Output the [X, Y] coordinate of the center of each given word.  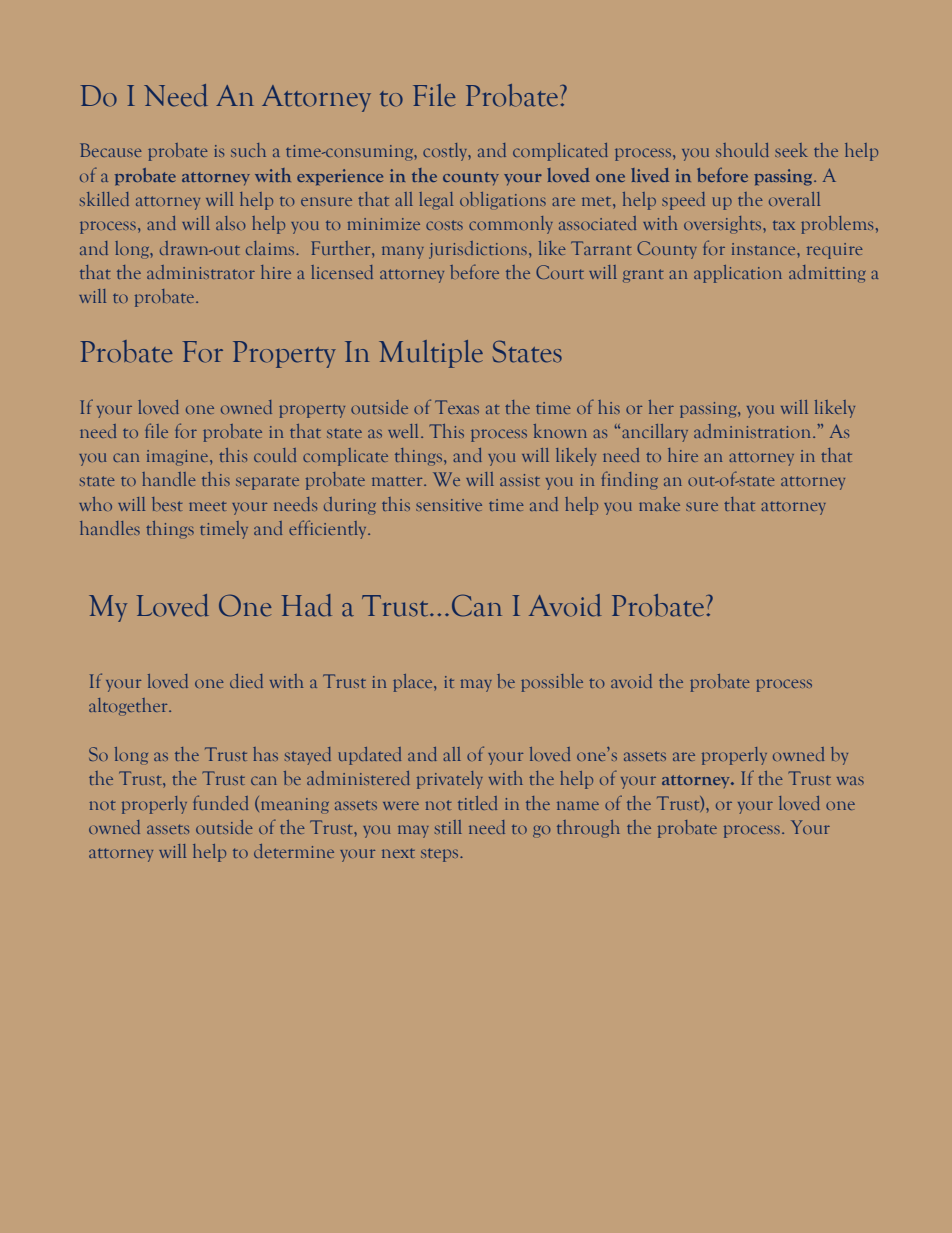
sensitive [449, 505]
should [742, 150]
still [448, 827]
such [248, 150]
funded [220, 802]
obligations [503, 200]
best [167, 504]
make [659, 504]
